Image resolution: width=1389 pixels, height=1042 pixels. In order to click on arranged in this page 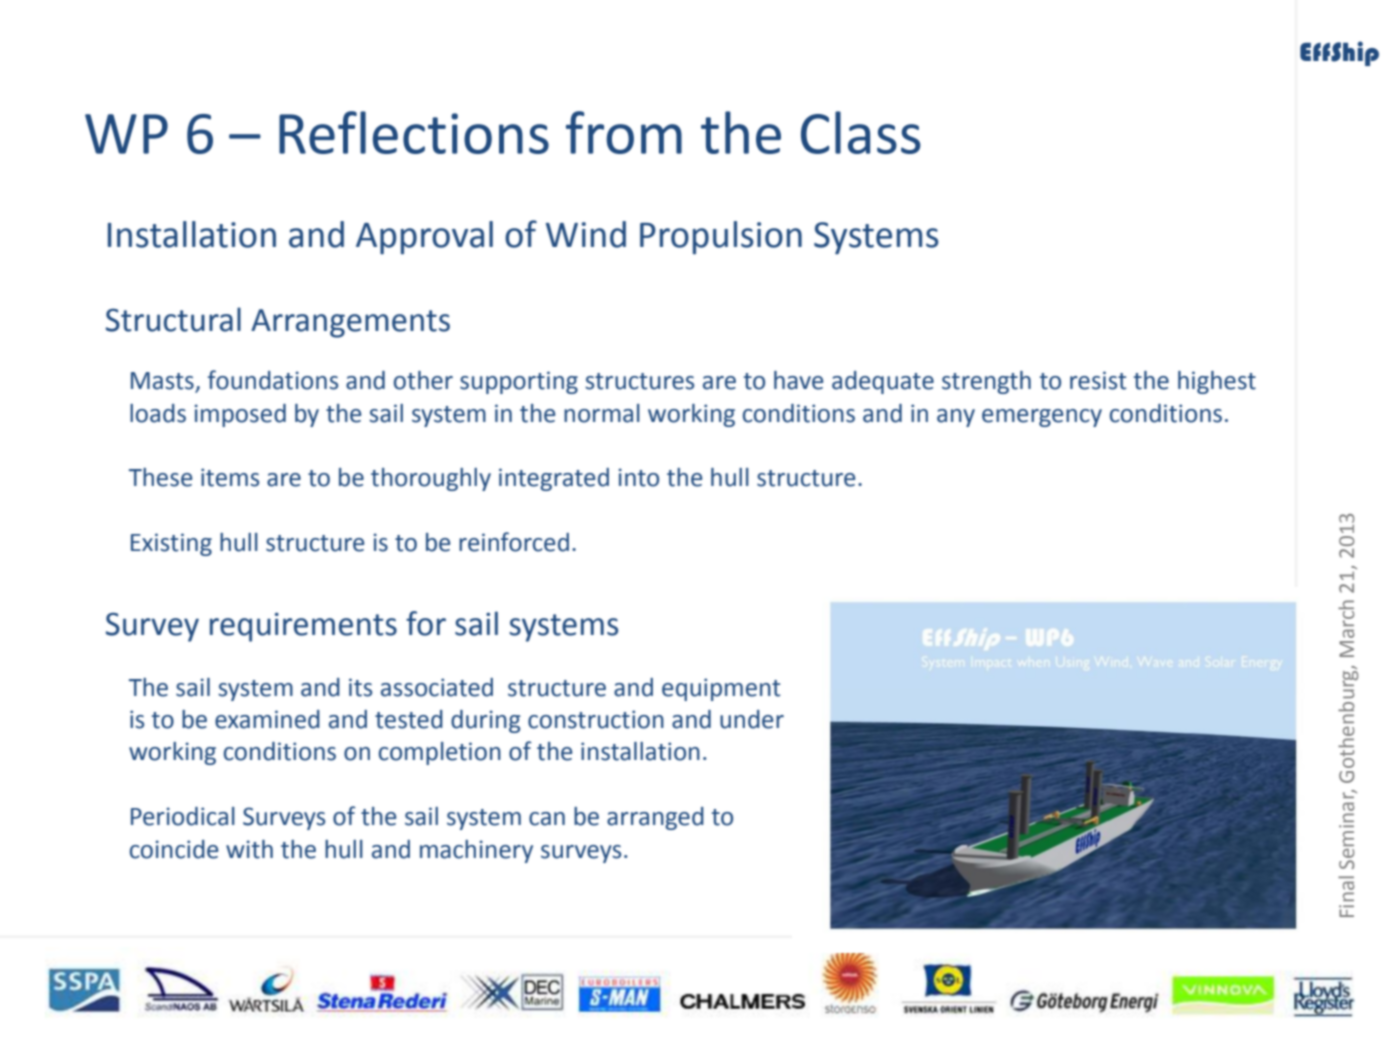, I will do `click(655, 818)`.
